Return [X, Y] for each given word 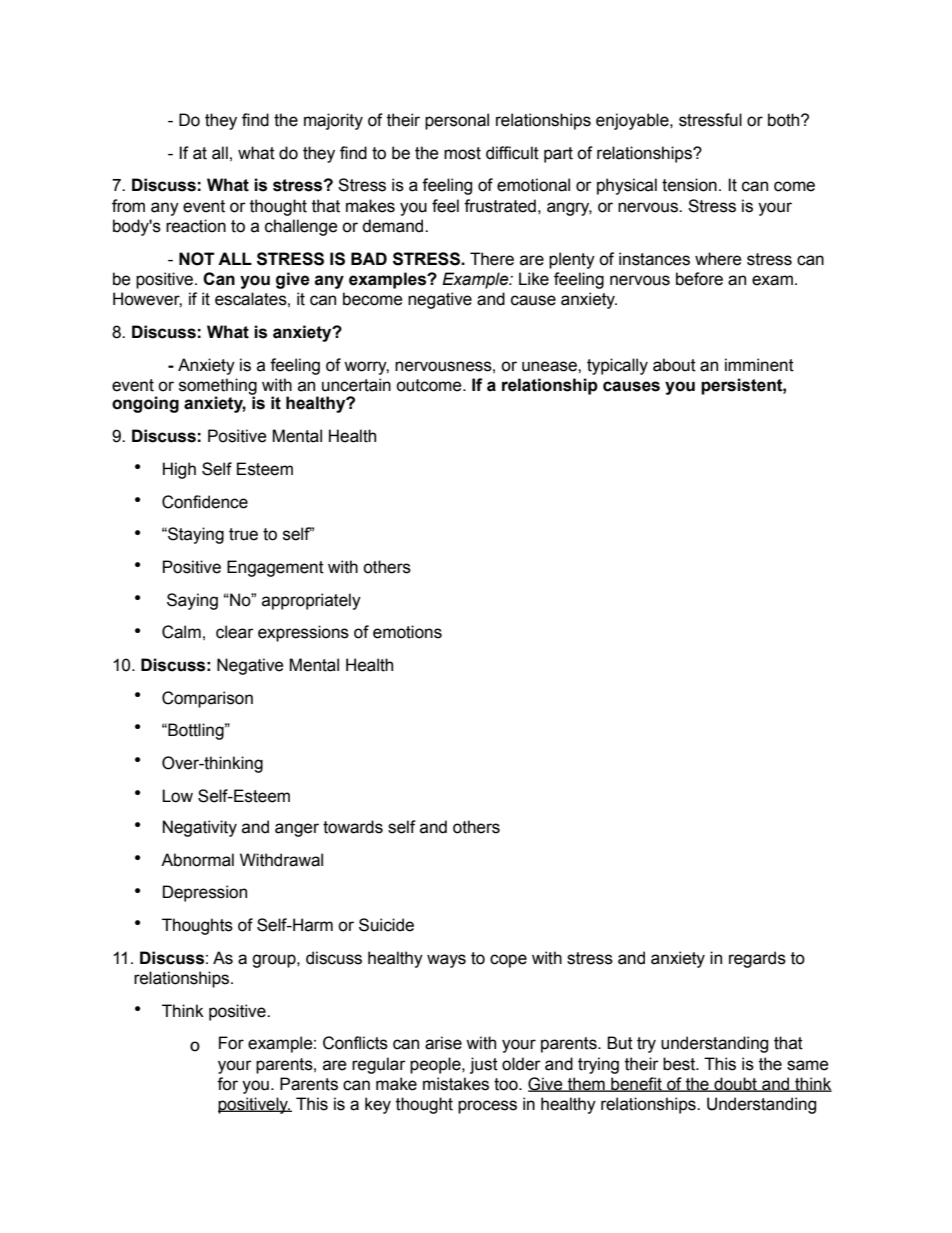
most [462, 153]
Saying [192, 601]
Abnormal [197, 860]
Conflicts [355, 1043]
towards [353, 827]
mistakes [456, 1084]
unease [550, 366]
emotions [407, 632]
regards [757, 959]
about [674, 365]
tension [689, 185]
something [218, 387]
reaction [196, 226]
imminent [759, 365]
